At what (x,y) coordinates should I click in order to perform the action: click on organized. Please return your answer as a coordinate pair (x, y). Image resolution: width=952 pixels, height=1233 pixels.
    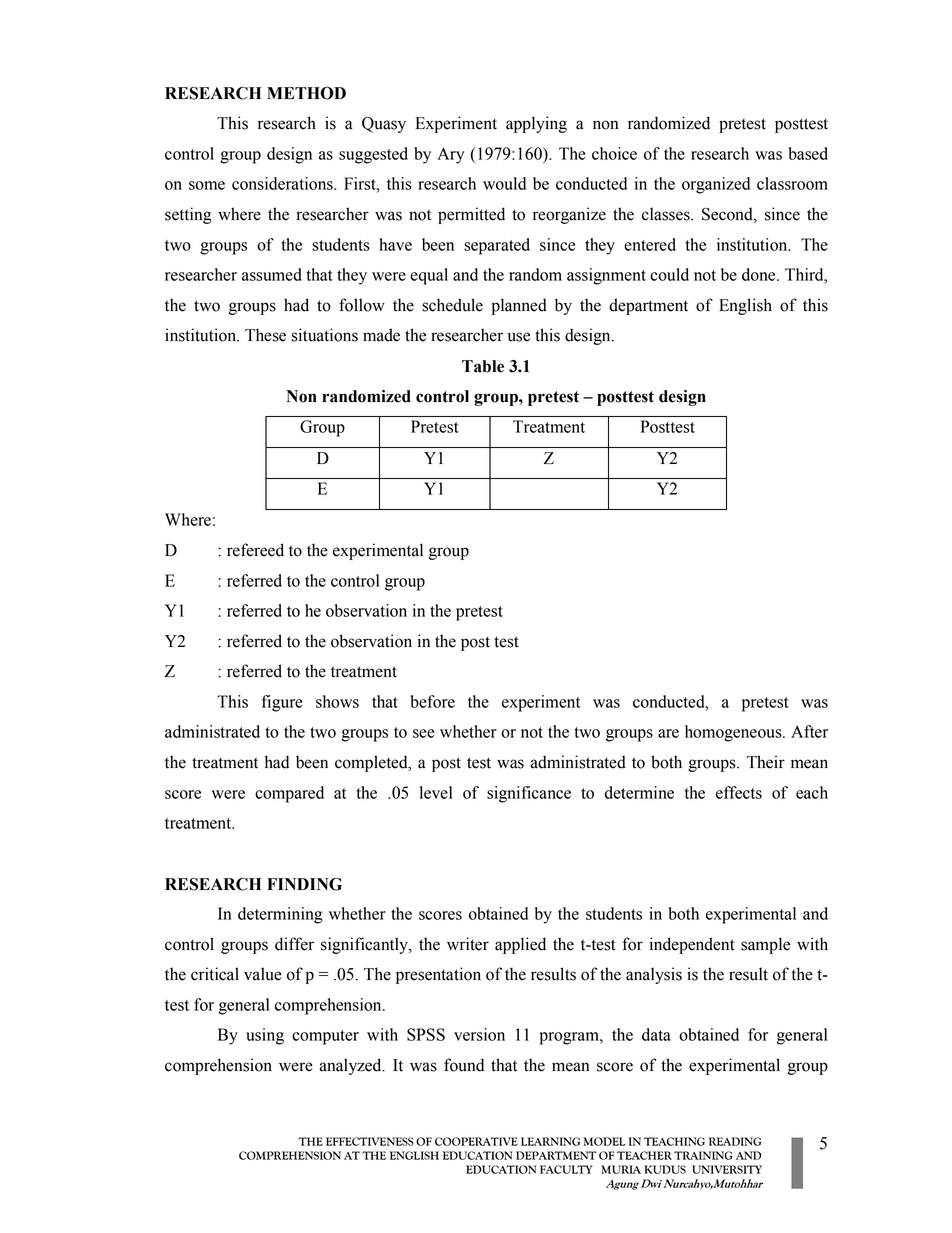
    Looking at the image, I should click on (716, 185).
